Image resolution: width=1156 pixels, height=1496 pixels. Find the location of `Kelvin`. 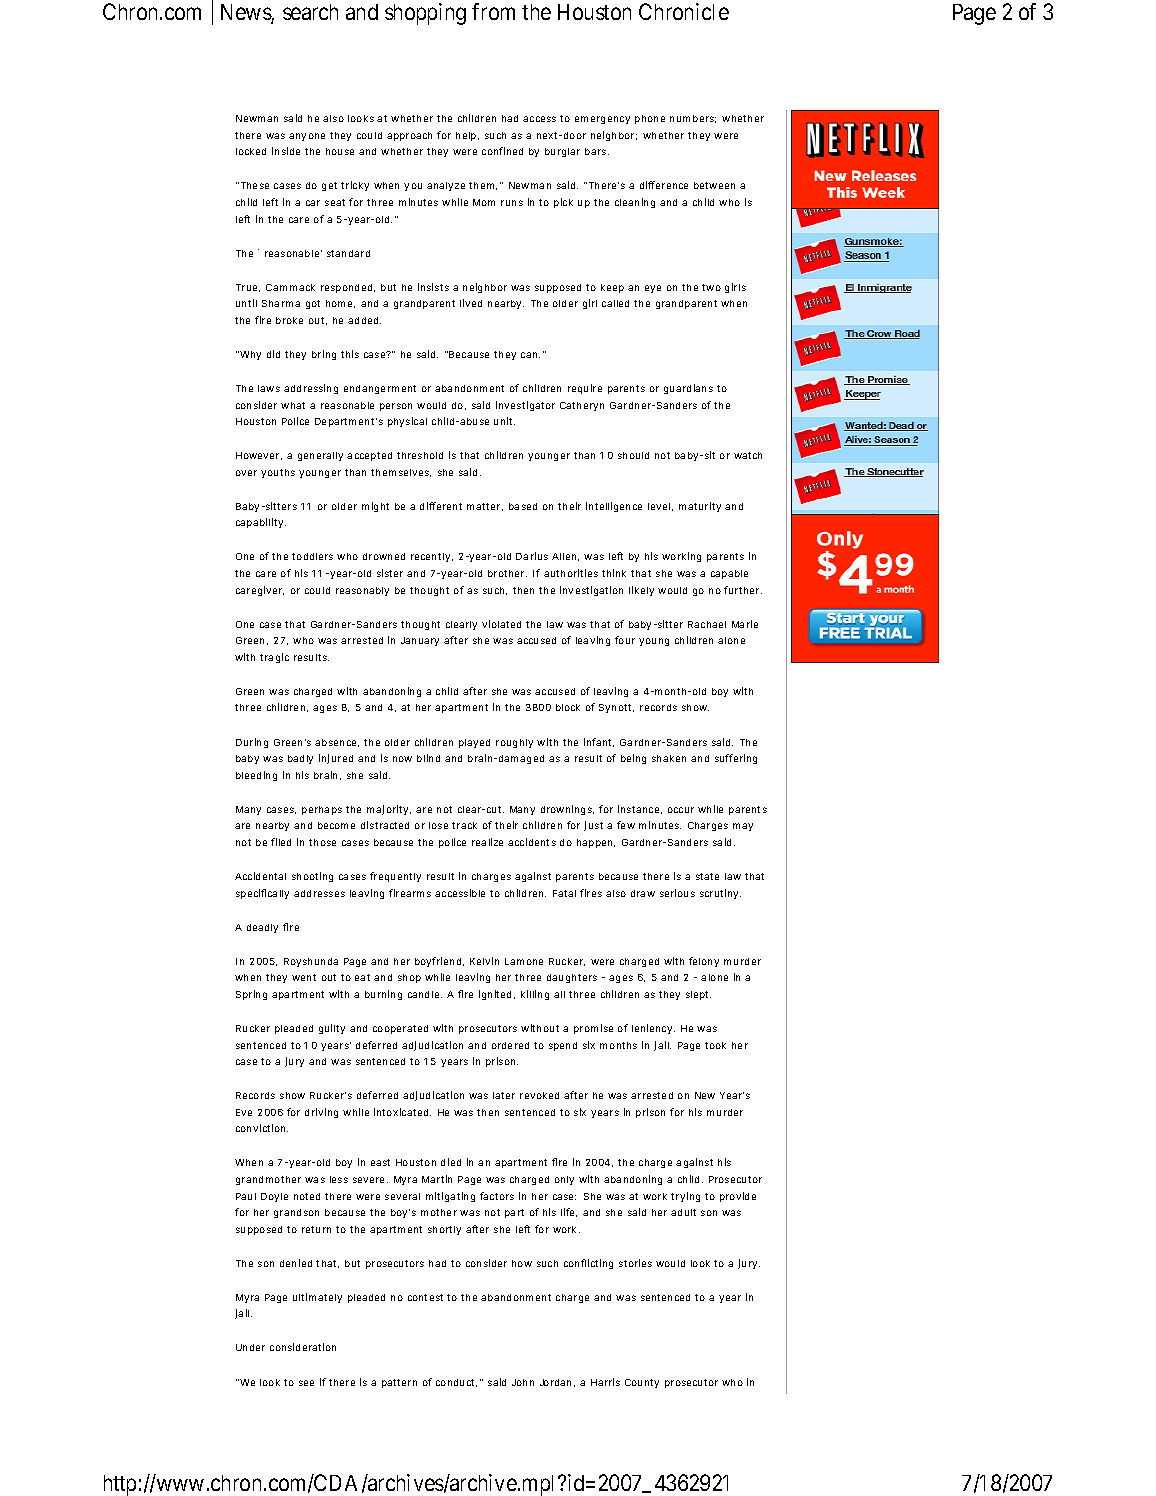

Kelvin is located at coordinates (484, 961).
